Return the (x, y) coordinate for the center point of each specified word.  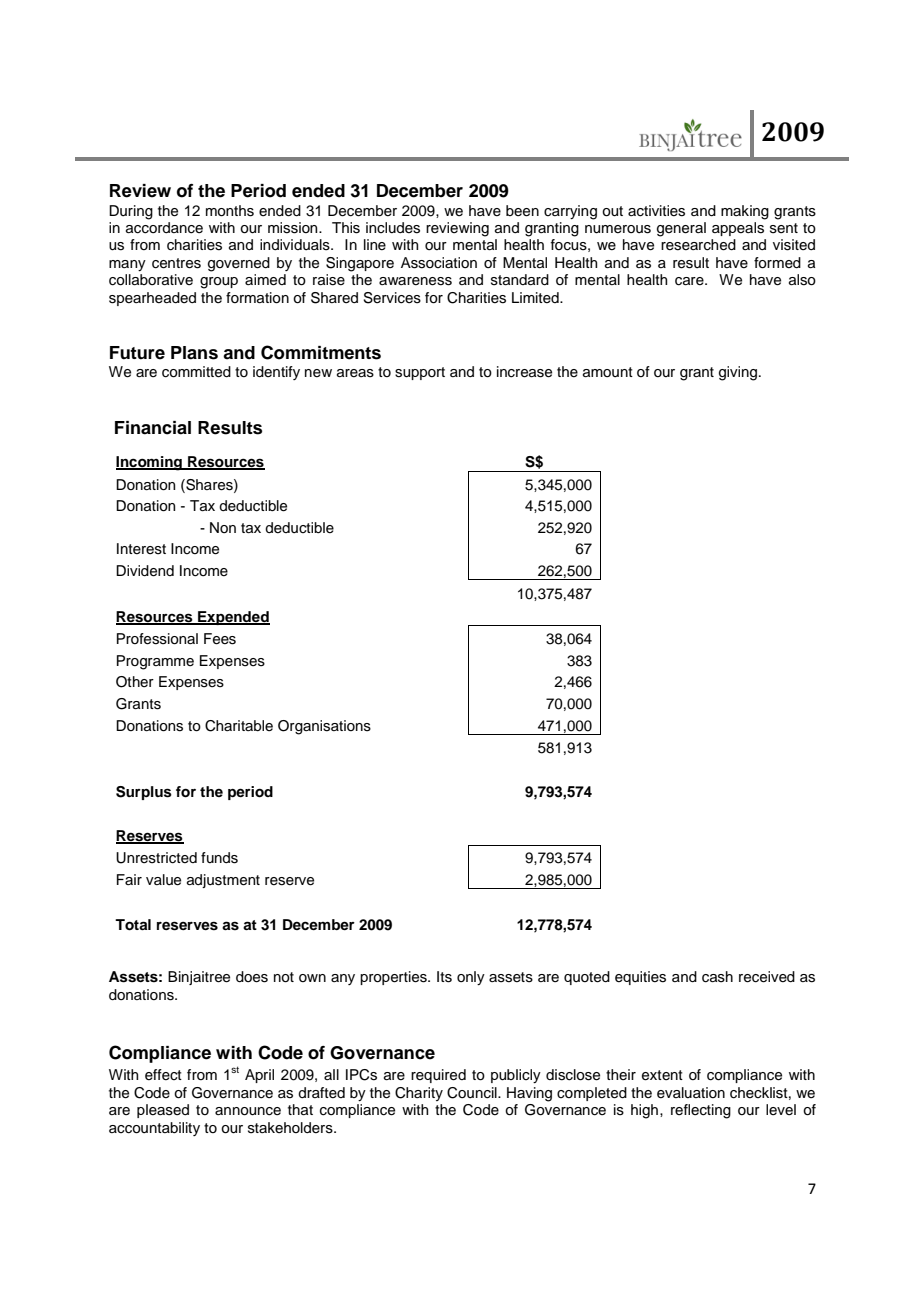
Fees (220, 639)
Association (439, 263)
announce (248, 1111)
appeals (738, 229)
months (230, 211)
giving (738, 373)
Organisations (324, 727)
